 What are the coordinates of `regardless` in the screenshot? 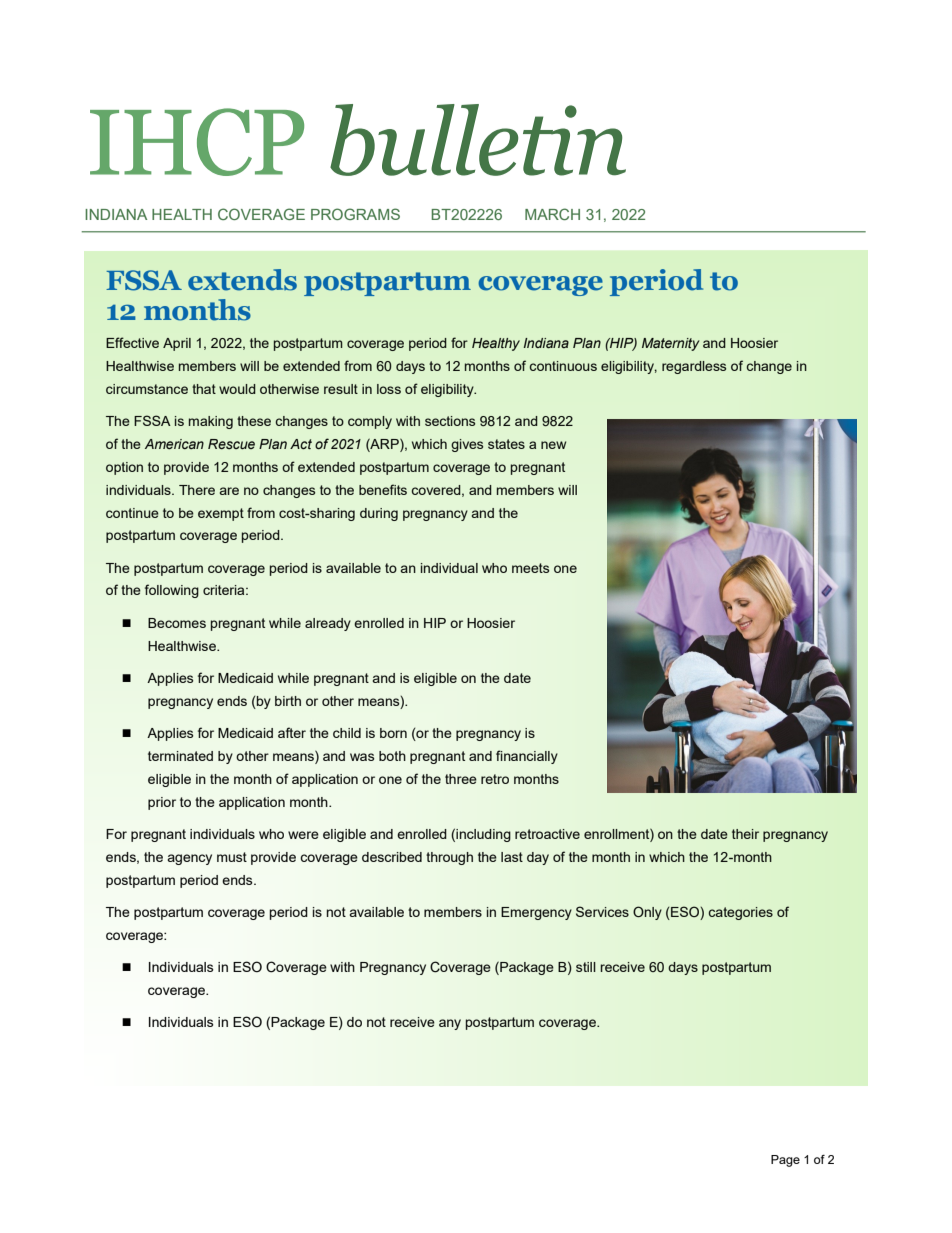 It's located at (694, 367).
